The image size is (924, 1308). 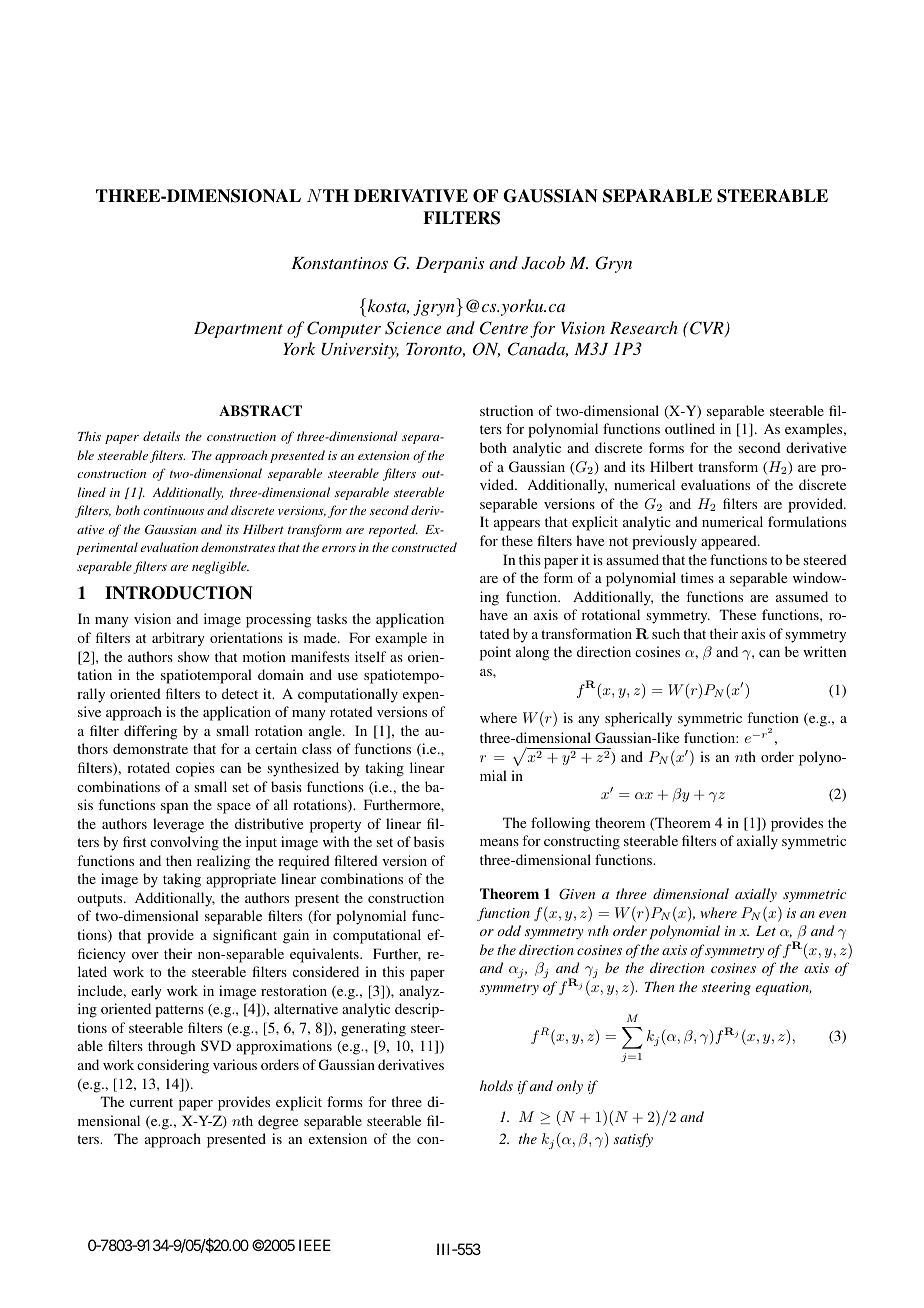 What do you see at coordinates (496, 1085) in the image?
I see `holds` at bounding box center [496, 1085].
